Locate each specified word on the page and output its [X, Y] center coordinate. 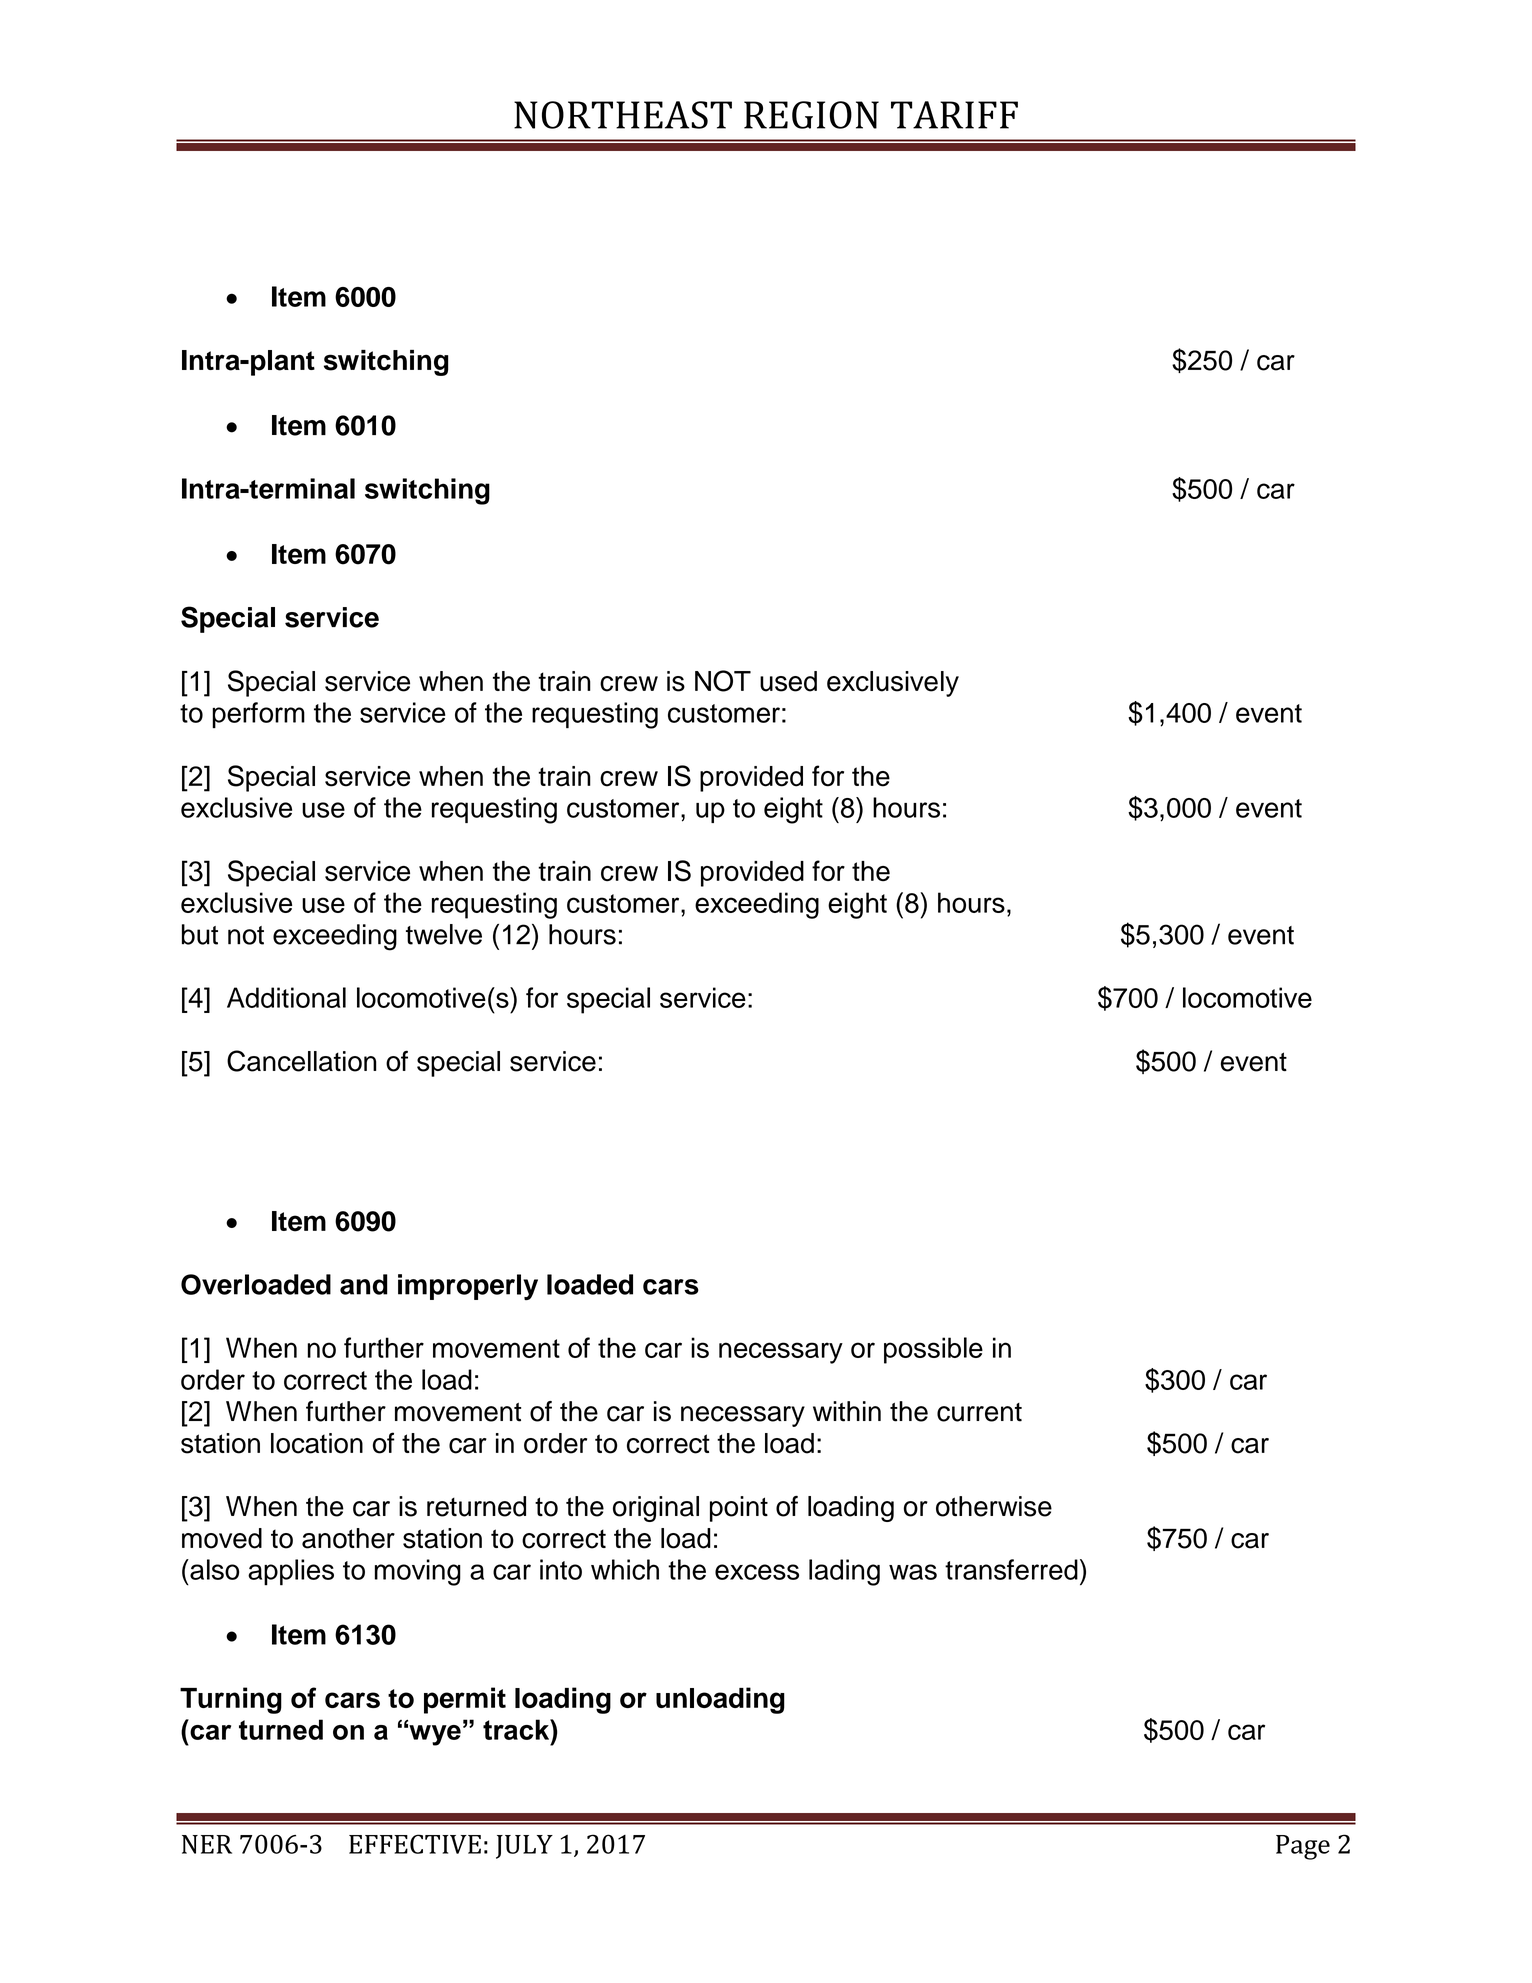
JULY [524, 1847]
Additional [286, 997]
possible [933, 1350]
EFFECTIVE [415, 1844]
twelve [444, 934]
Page [1303, 1847]
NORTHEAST [623, 115]
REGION [811, 115]
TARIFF [954, 115]
